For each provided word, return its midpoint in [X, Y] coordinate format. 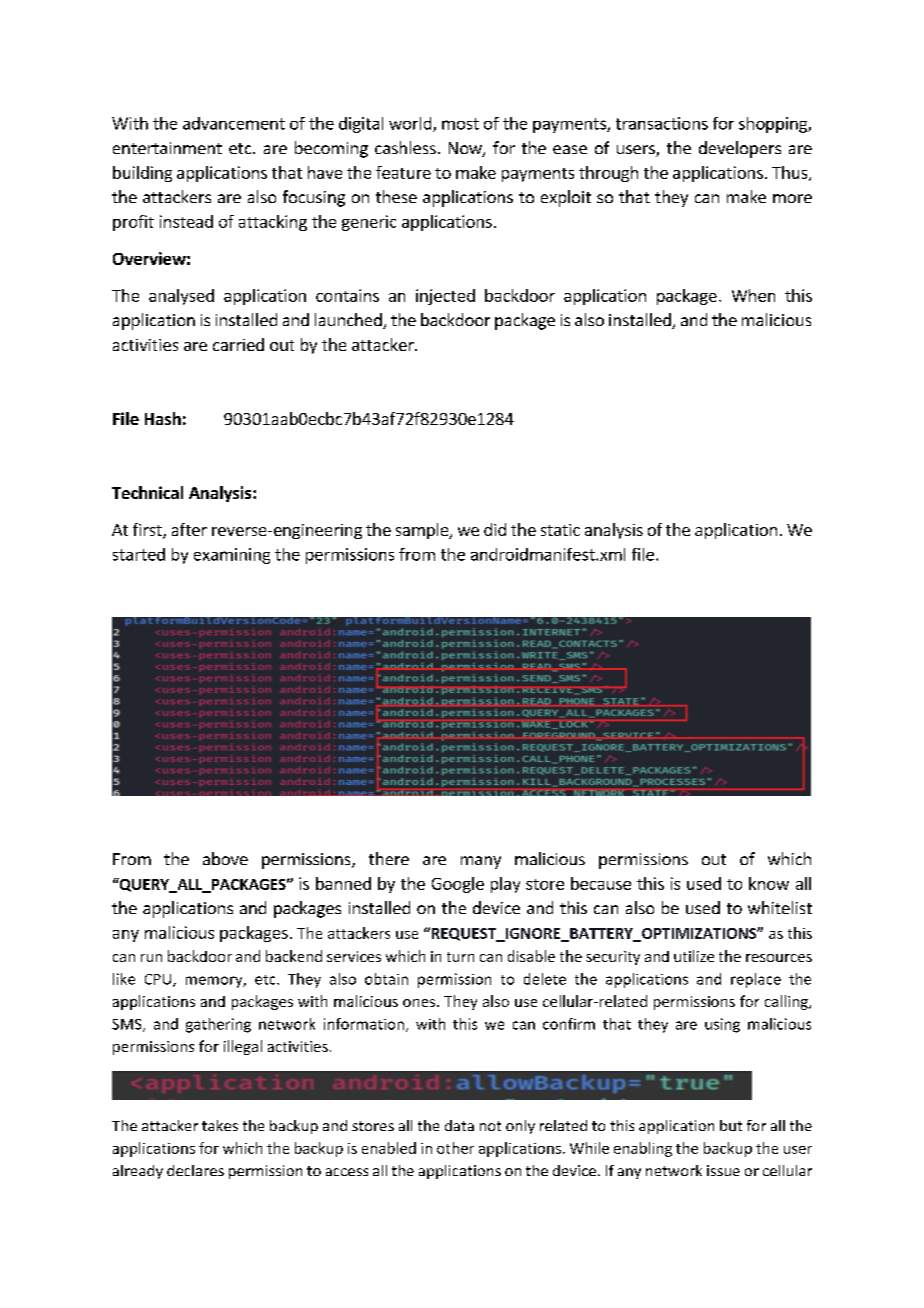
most [460, 124]
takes [220, 1125]
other [455, 1148]
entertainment [167, 148]
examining [232, 556]
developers [740, 149]
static [560, 530]
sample [423, 531]
